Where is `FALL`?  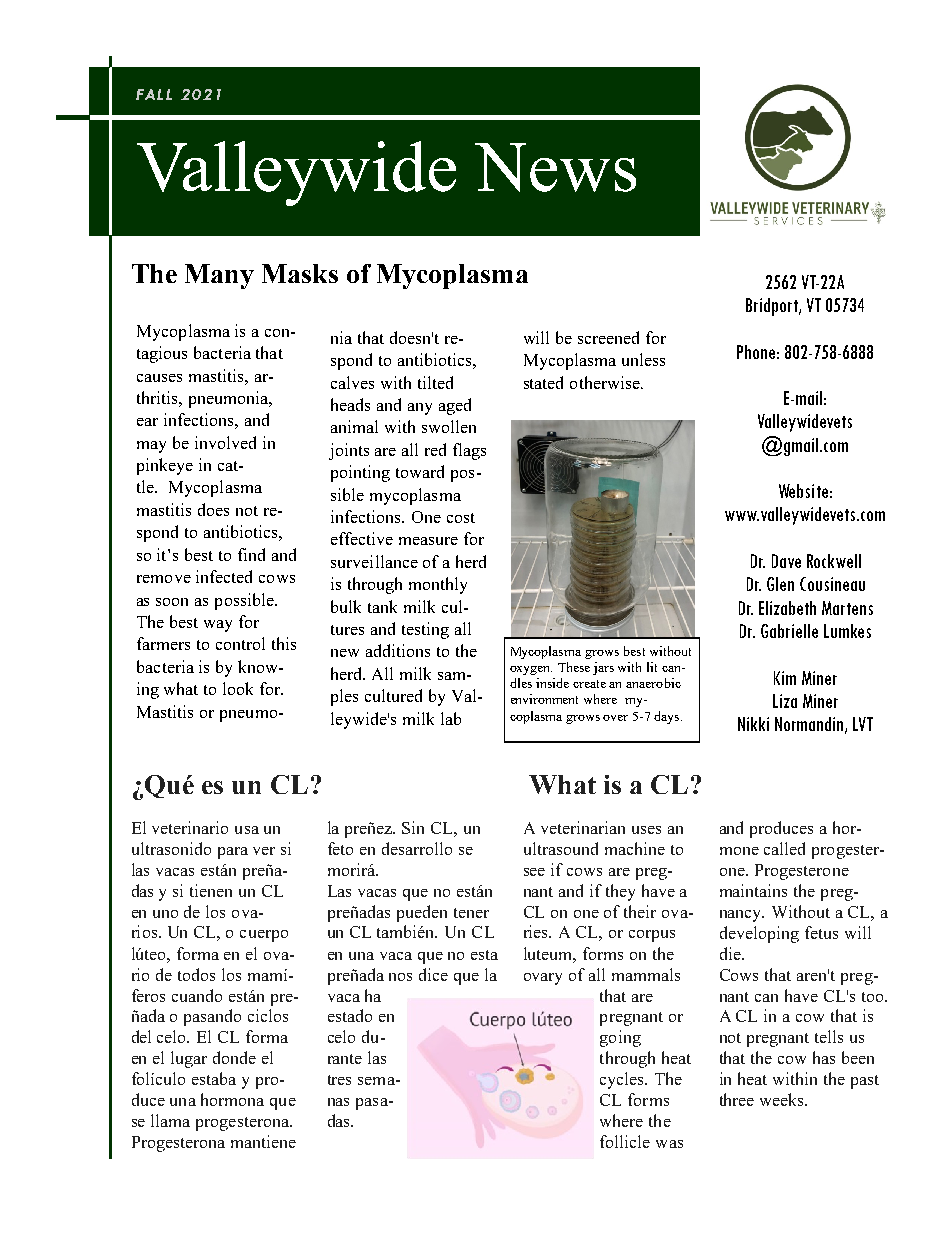
FALL is located at coordinates (154, 94).
